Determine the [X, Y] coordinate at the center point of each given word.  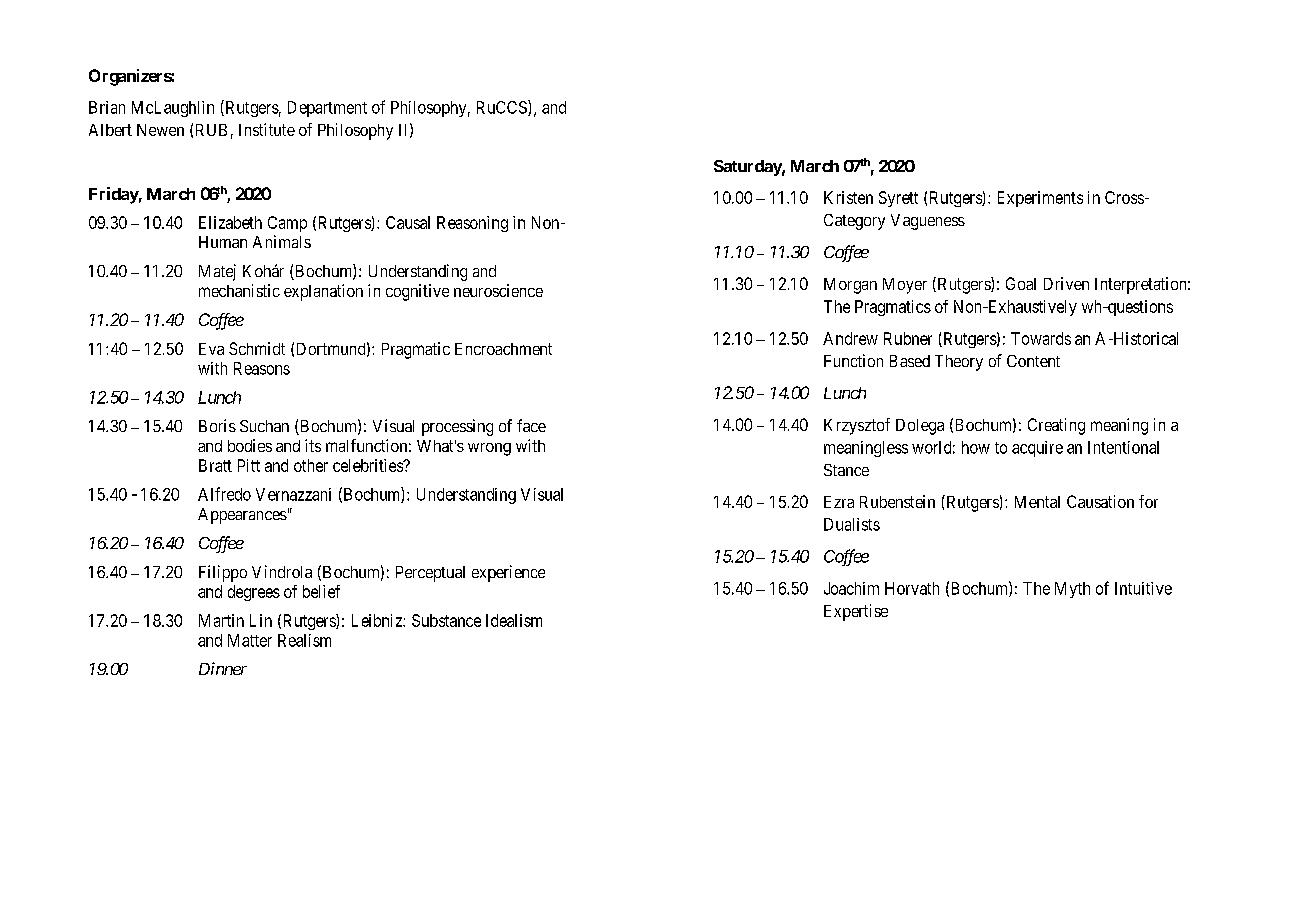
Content [1033, 361]
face [531, 425]
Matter [250, 640]
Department [327, 109]
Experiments [1040, 199]
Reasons [262, 368]
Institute [267, 129]
